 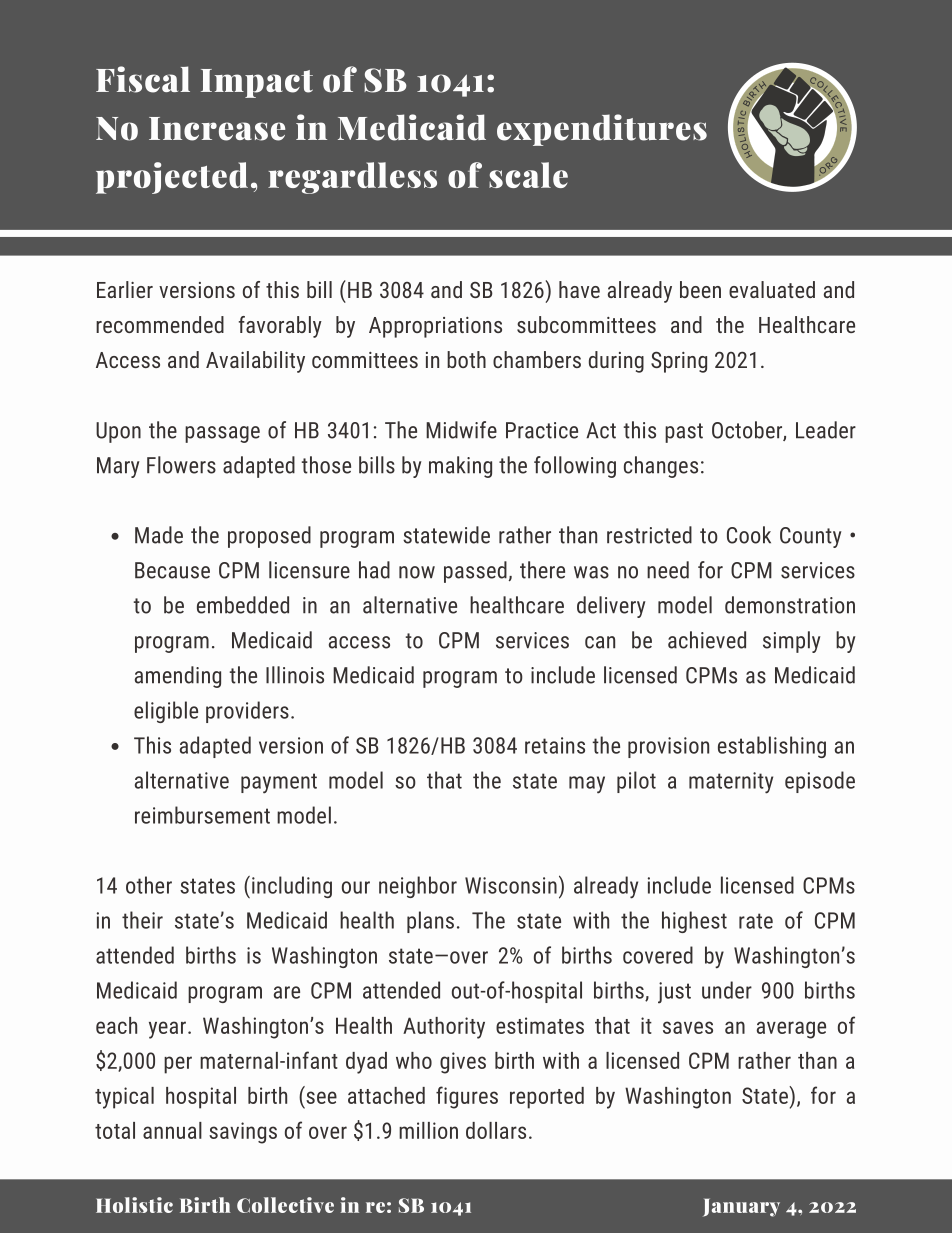 What do you see at coordinates (602, 130) in the screenshot?
I see `expenditures` at bounding box center [602, 130].
